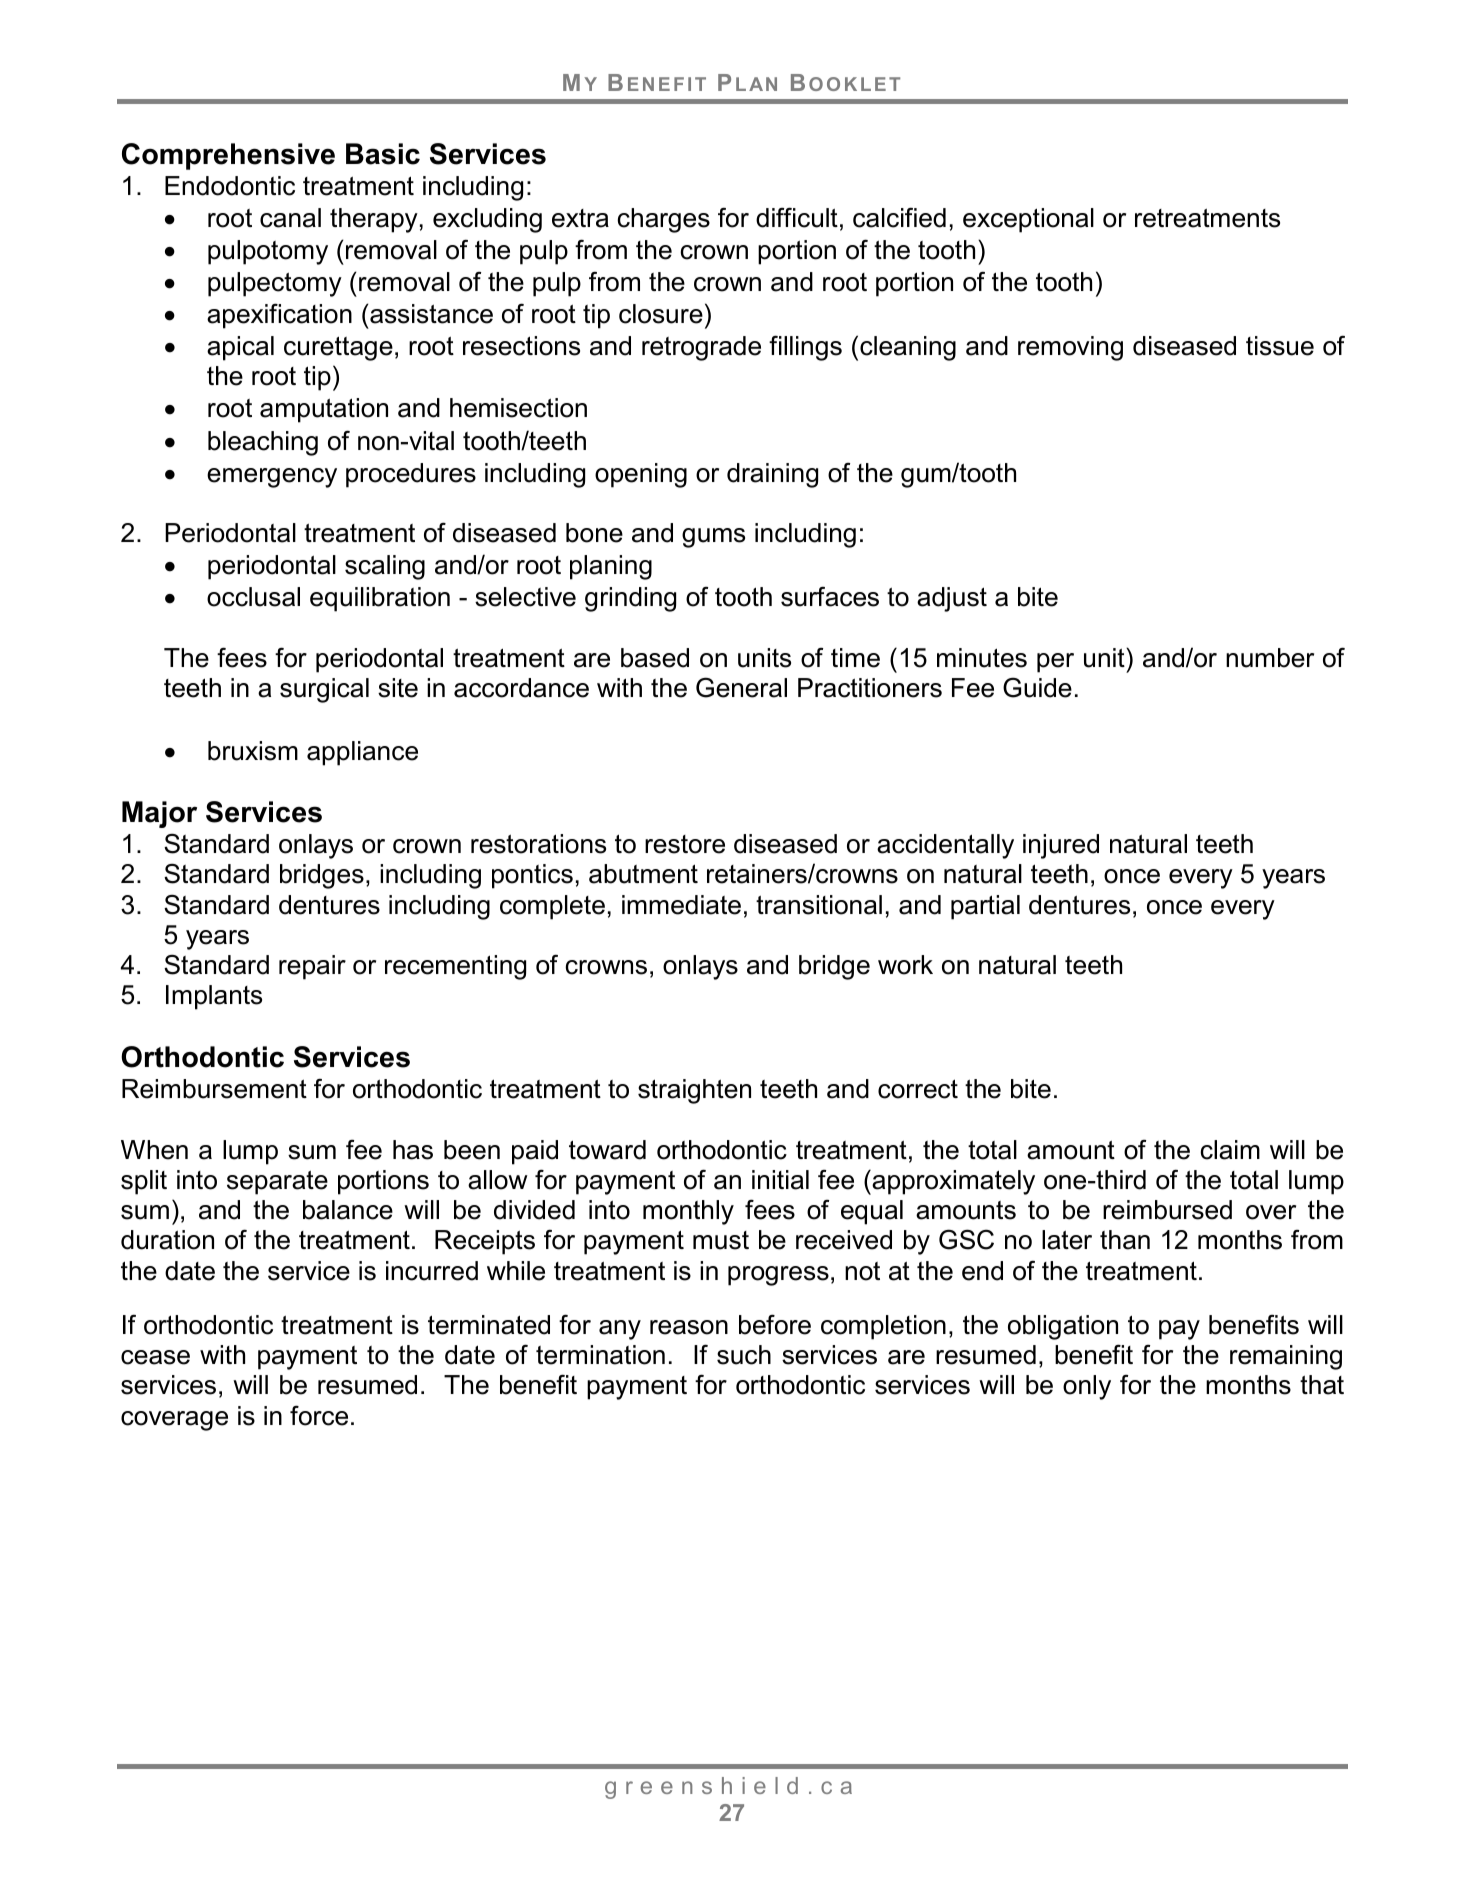 Image resolution: width=1465 pixels, height=1896 pixels. Describe the element at coordinates (290, 218) in the image. I see `canal` at that location.
